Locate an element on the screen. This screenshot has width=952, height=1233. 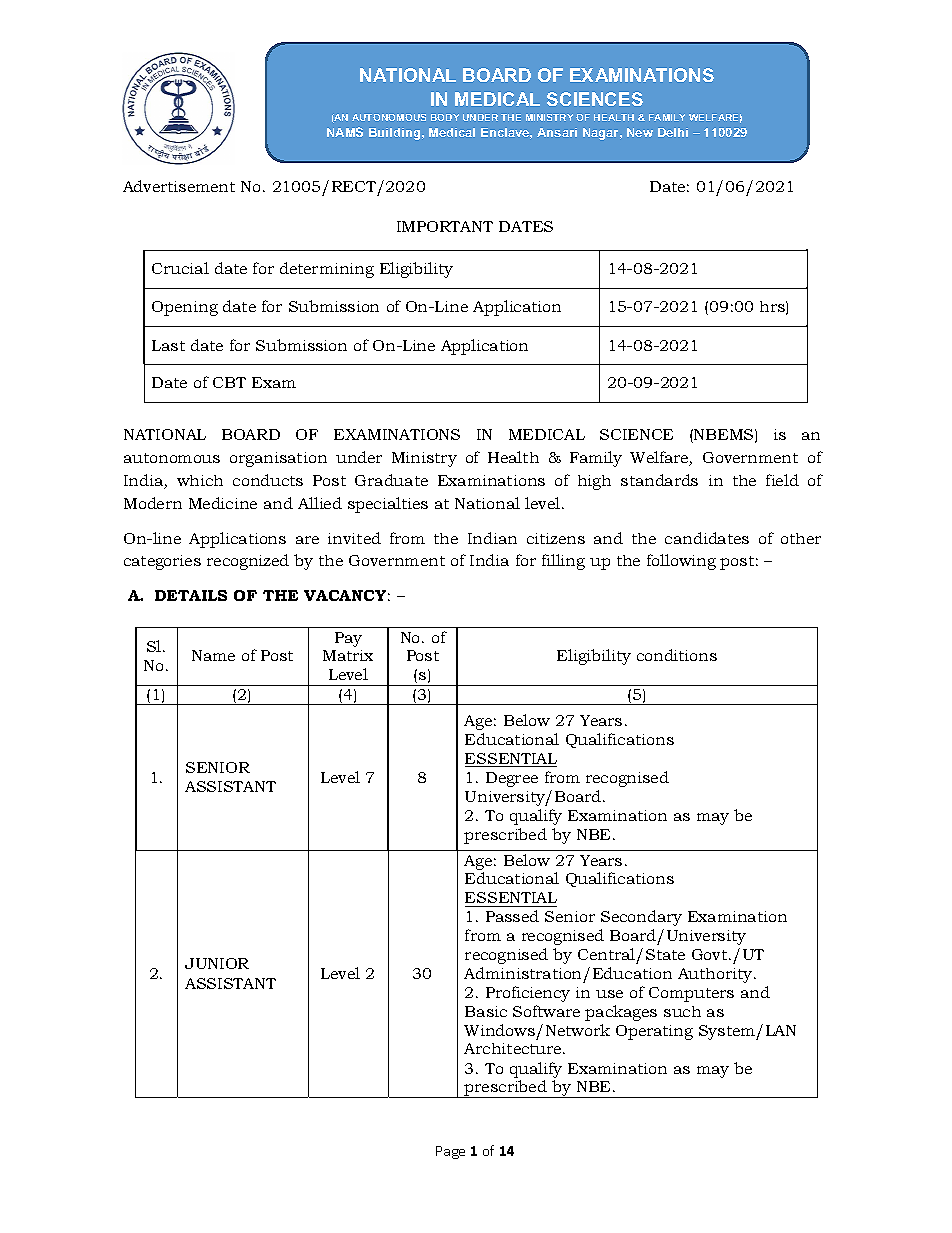
JUNIOR is located at coordinates (217, 963).
